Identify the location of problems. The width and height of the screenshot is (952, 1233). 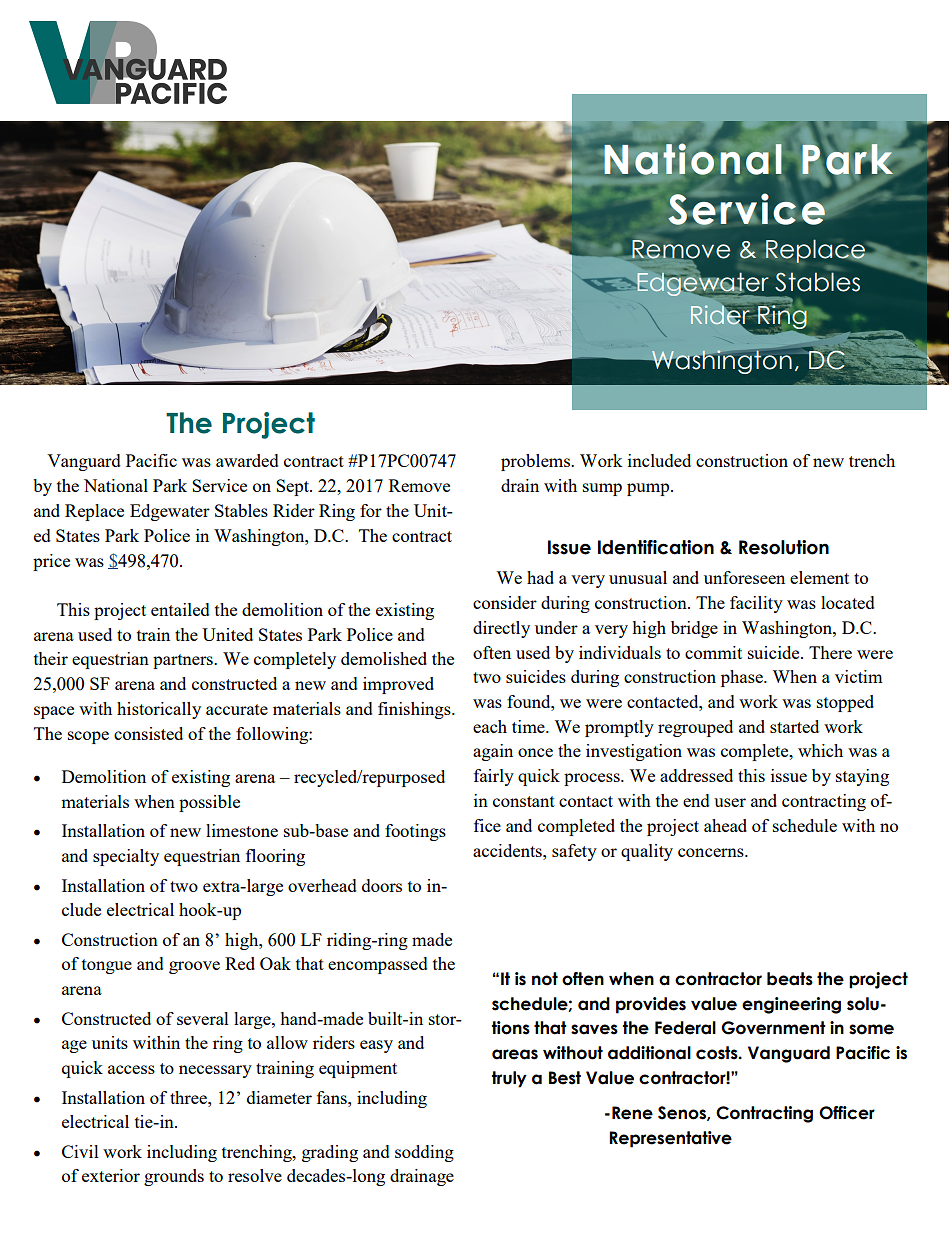
(536, 462).
